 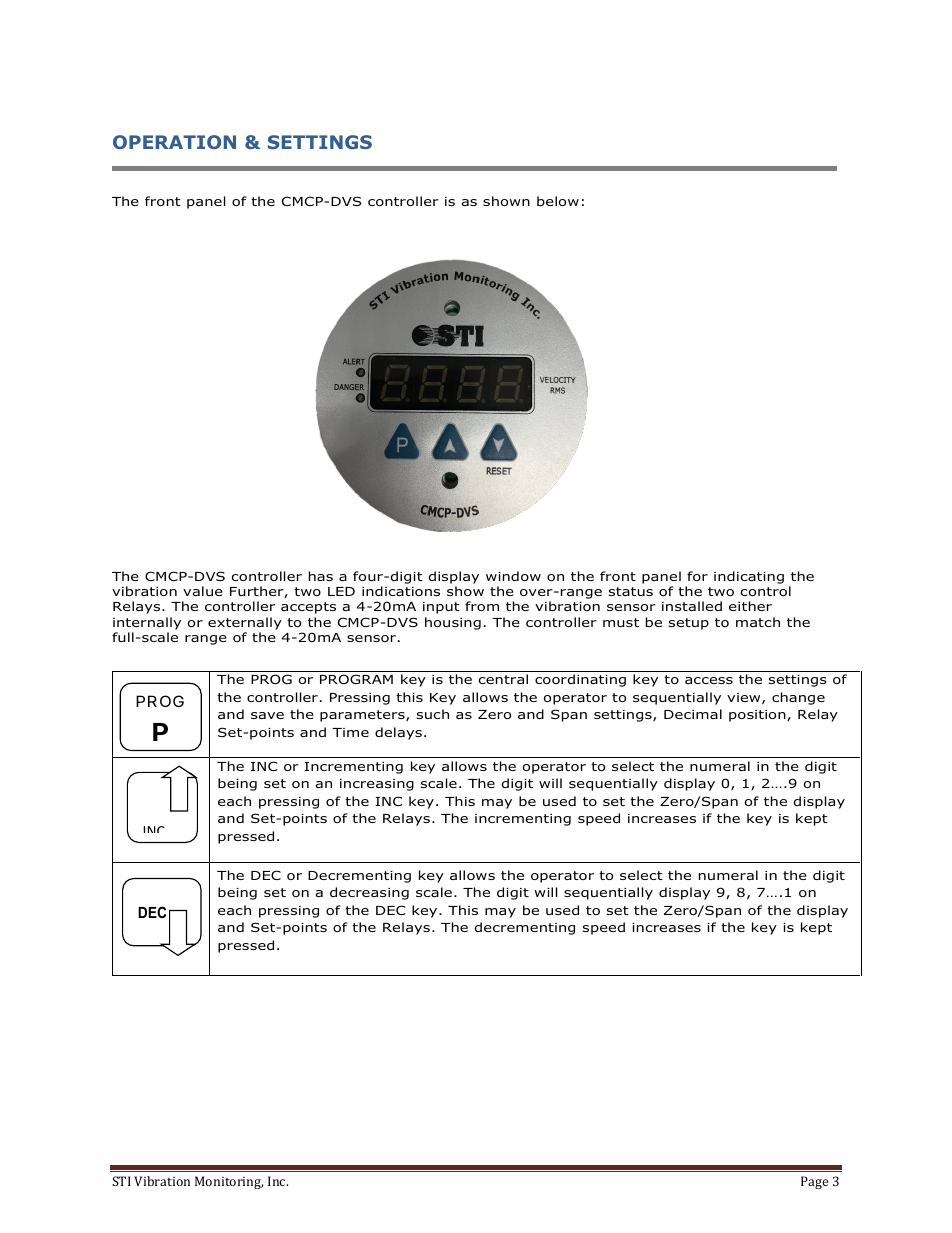 What do you see at coordinates (121, 1181) in the page?
I see `STI` at bounding box center [121, 1181].
